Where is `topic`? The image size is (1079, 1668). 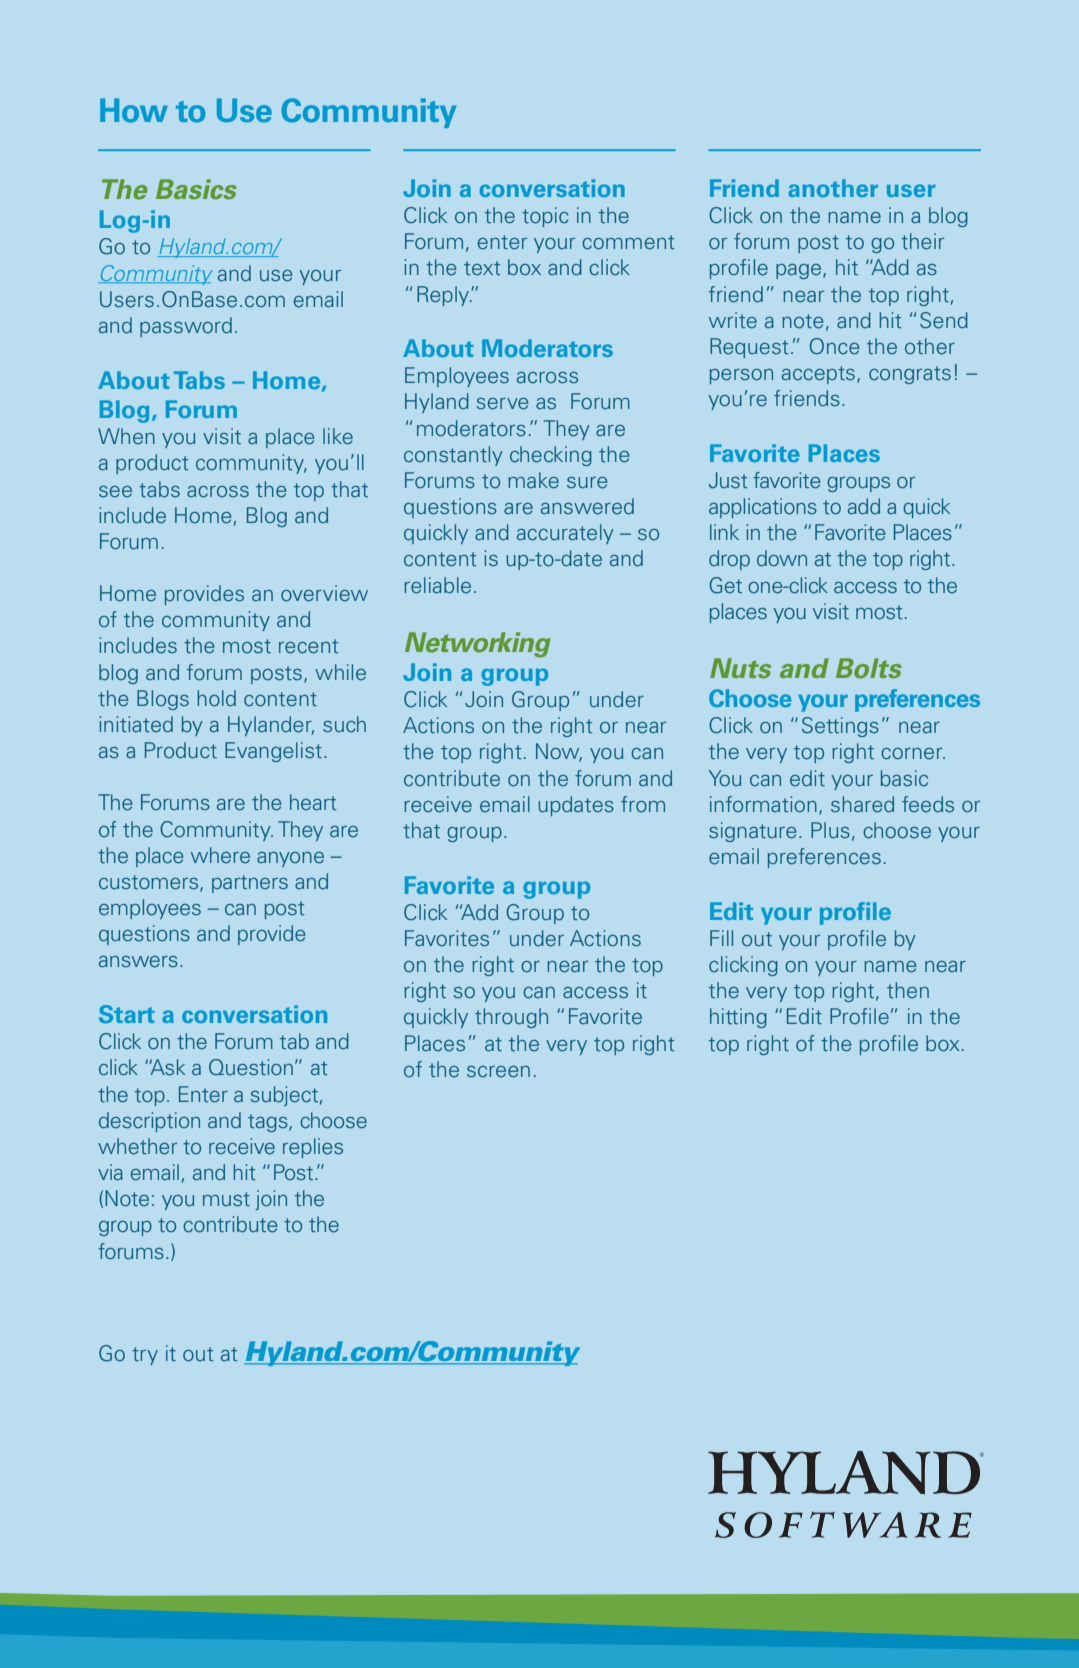 topic is located at coordinates (545, 217).
